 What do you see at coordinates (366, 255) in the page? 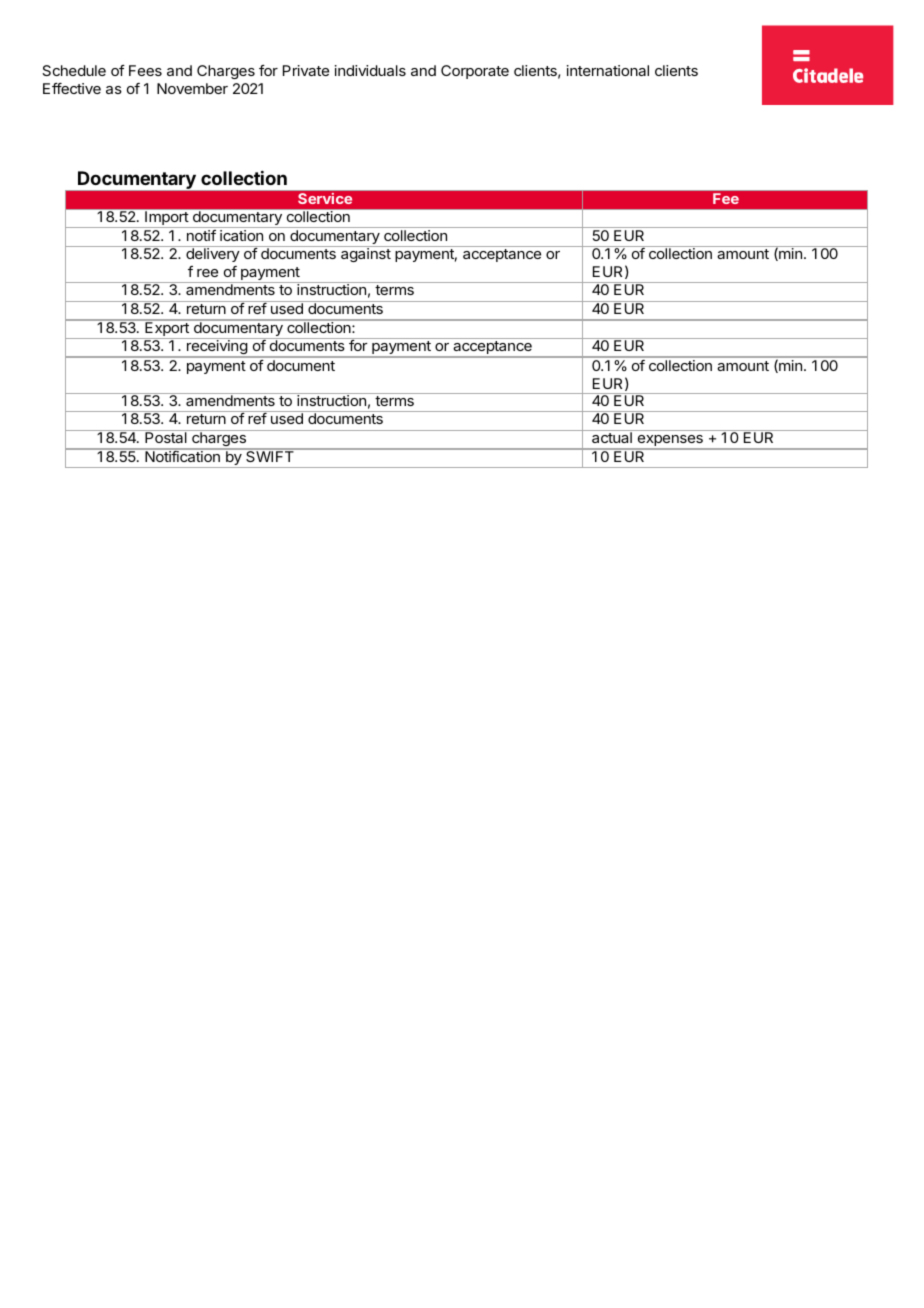
I see `against` at bounding box center [366, 255].
